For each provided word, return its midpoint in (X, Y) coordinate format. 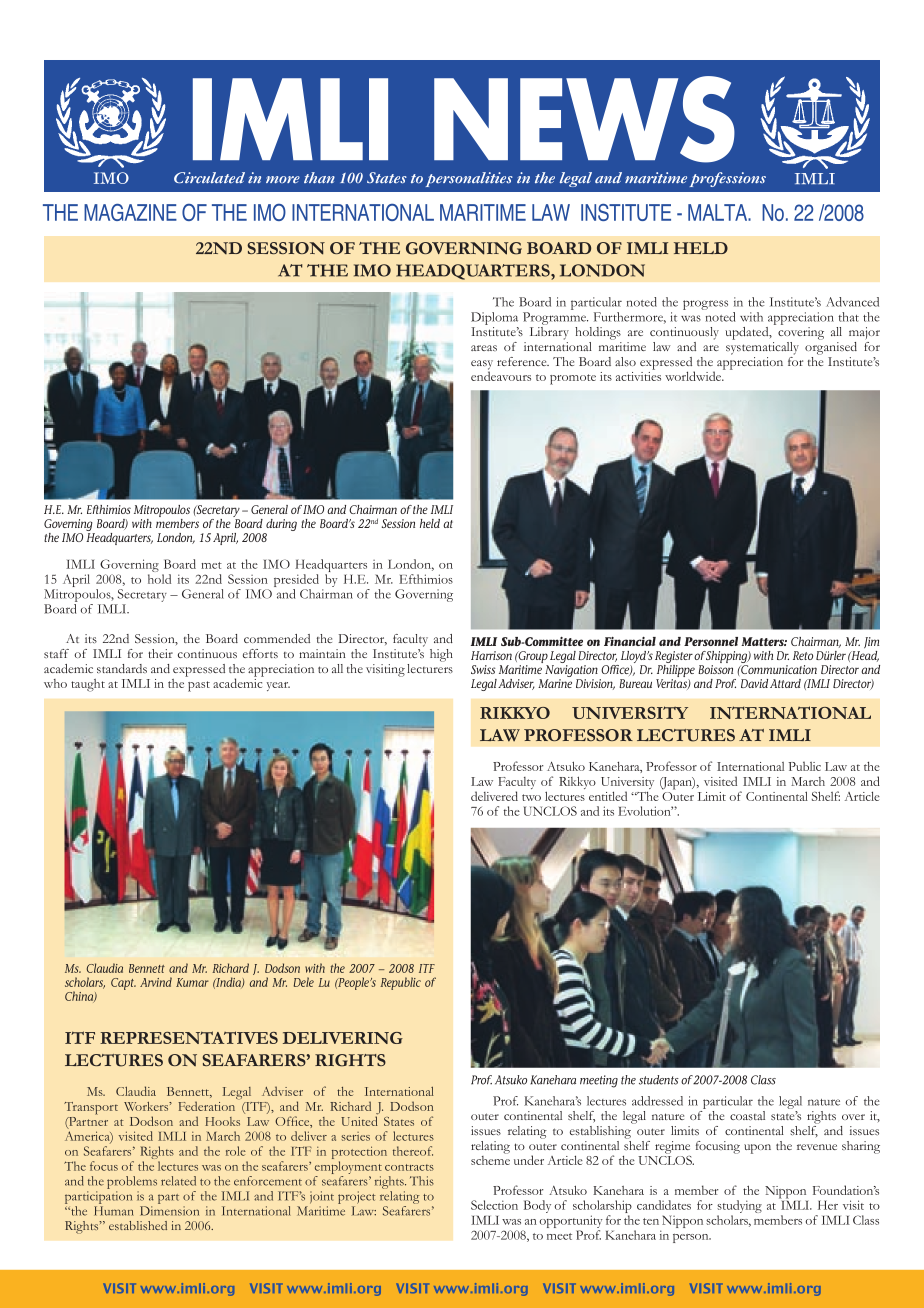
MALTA (719, 212)
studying (739, 1208)
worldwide (694, 375)
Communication (778, 669)
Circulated (209, 177)
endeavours (501, 375)
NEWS (584, 119)
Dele (304, 982)
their (160, 653)
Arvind (156, 982)
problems (132, 1182)
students (659, 1080)
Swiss (483, 669)
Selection (494, 1205)
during (280, 526)
